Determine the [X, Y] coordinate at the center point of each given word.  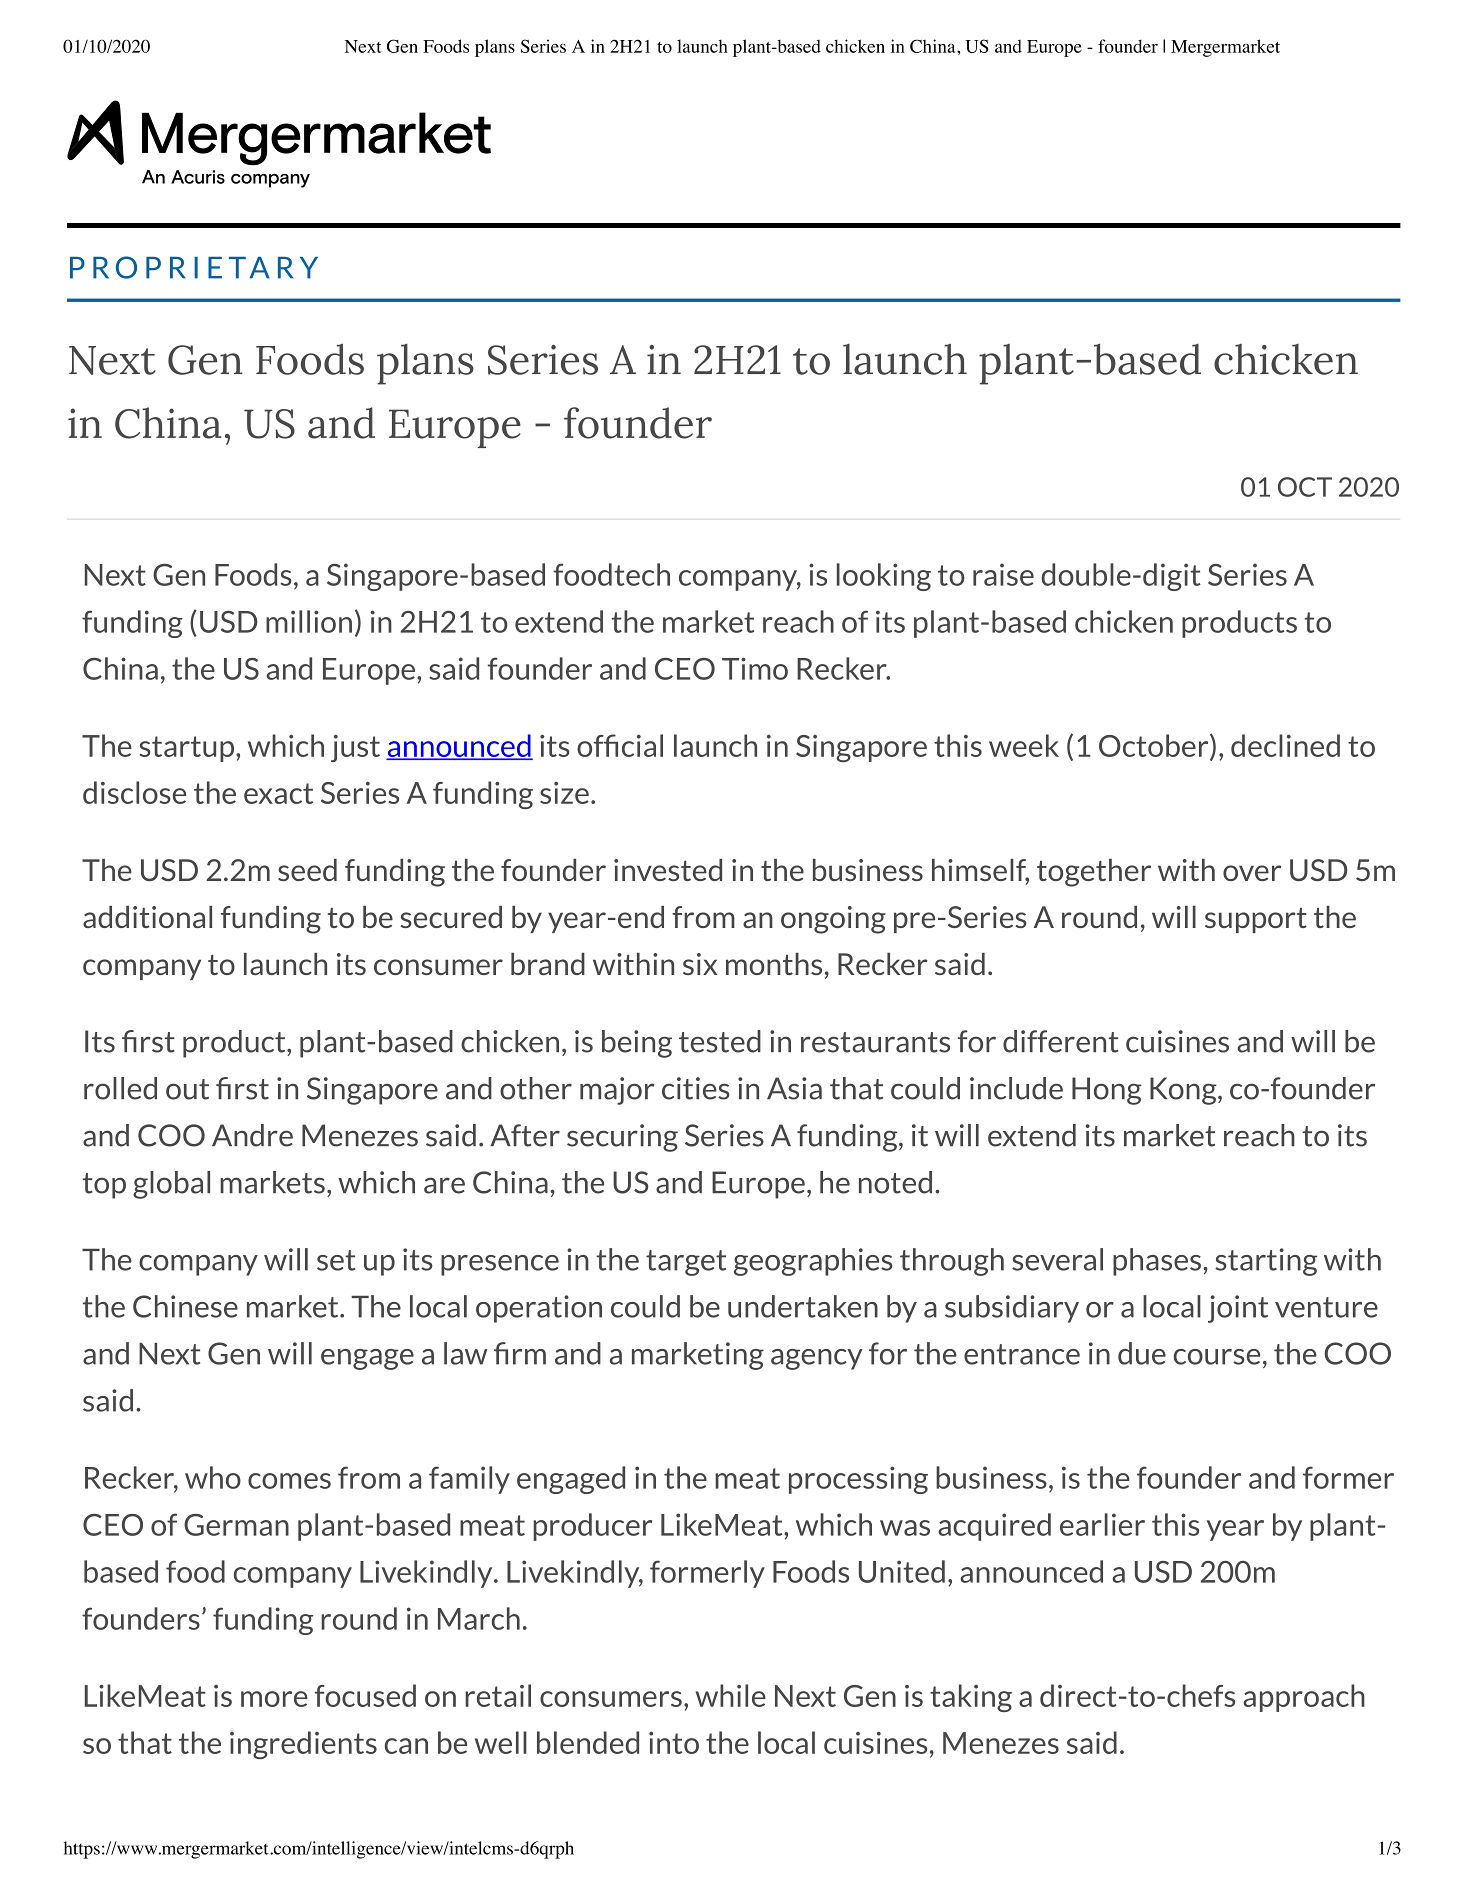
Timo [755, 668]
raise [1003, 574]
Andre [252, 1135]
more [274, 1699]
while [731, 1695]
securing [622, 1138]
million [309, 621]
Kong [1184, 1091]
